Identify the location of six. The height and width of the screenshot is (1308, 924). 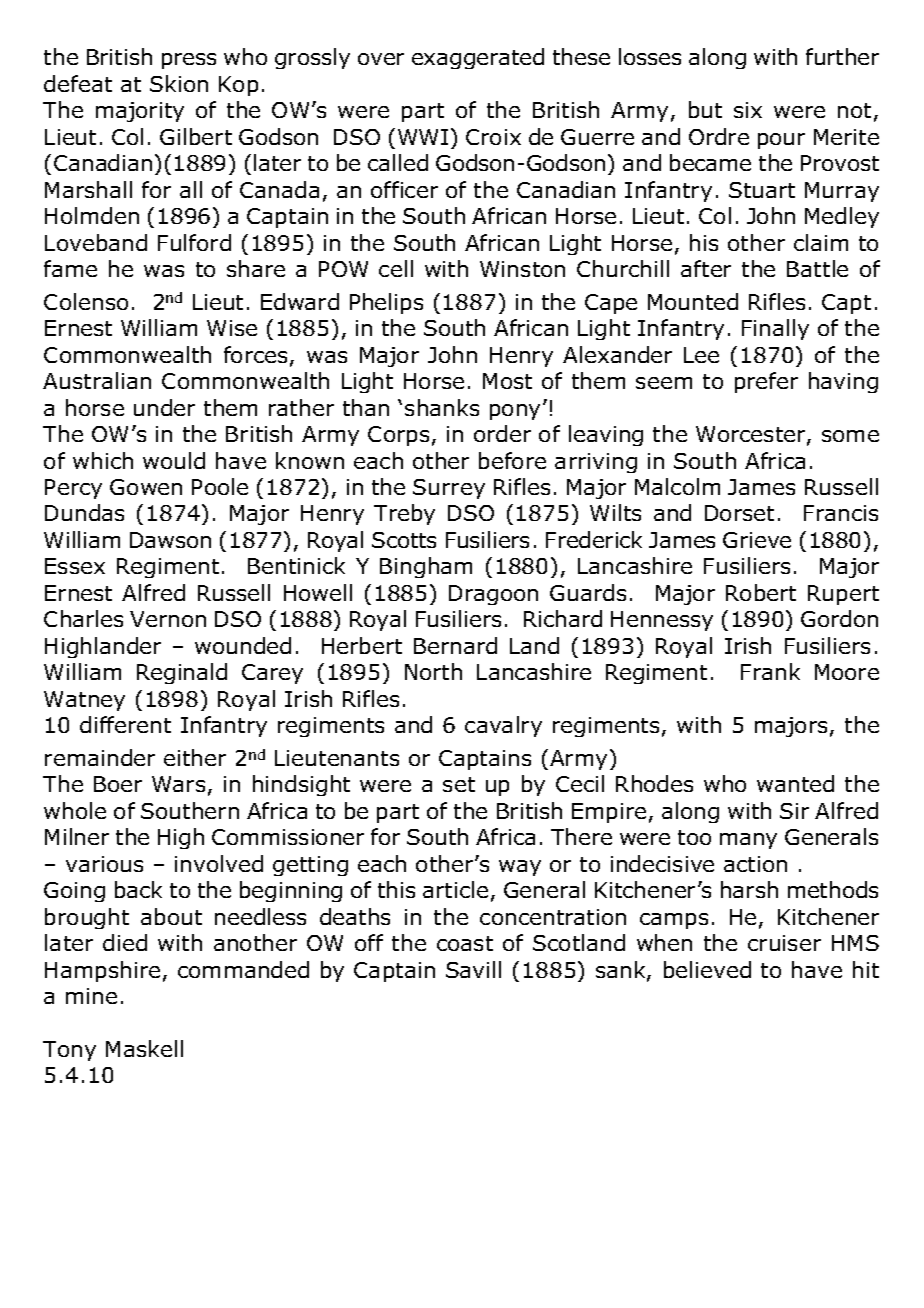
(748, 110).
